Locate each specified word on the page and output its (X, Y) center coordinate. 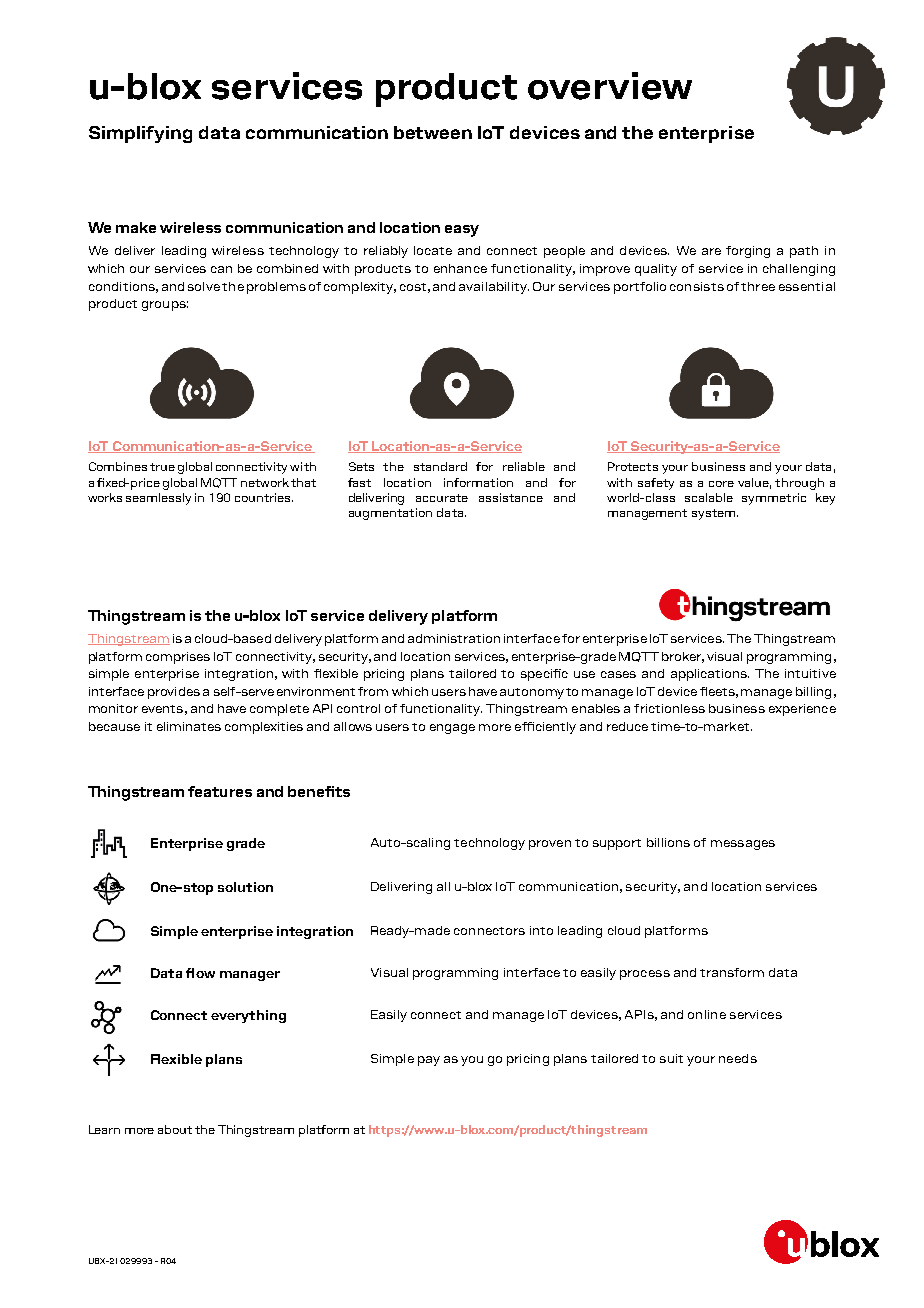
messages (743, 845)
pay (429, 1061)
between (433, 132)
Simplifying (140, 134)
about (175, 1129)
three (758, 286)
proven (550, 845)
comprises (178, 658)
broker (683, 657)
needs (738, 1058)
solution (245, 887)
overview (610, 86)
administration (454, 638)
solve (204, 286)
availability (494, 288)
